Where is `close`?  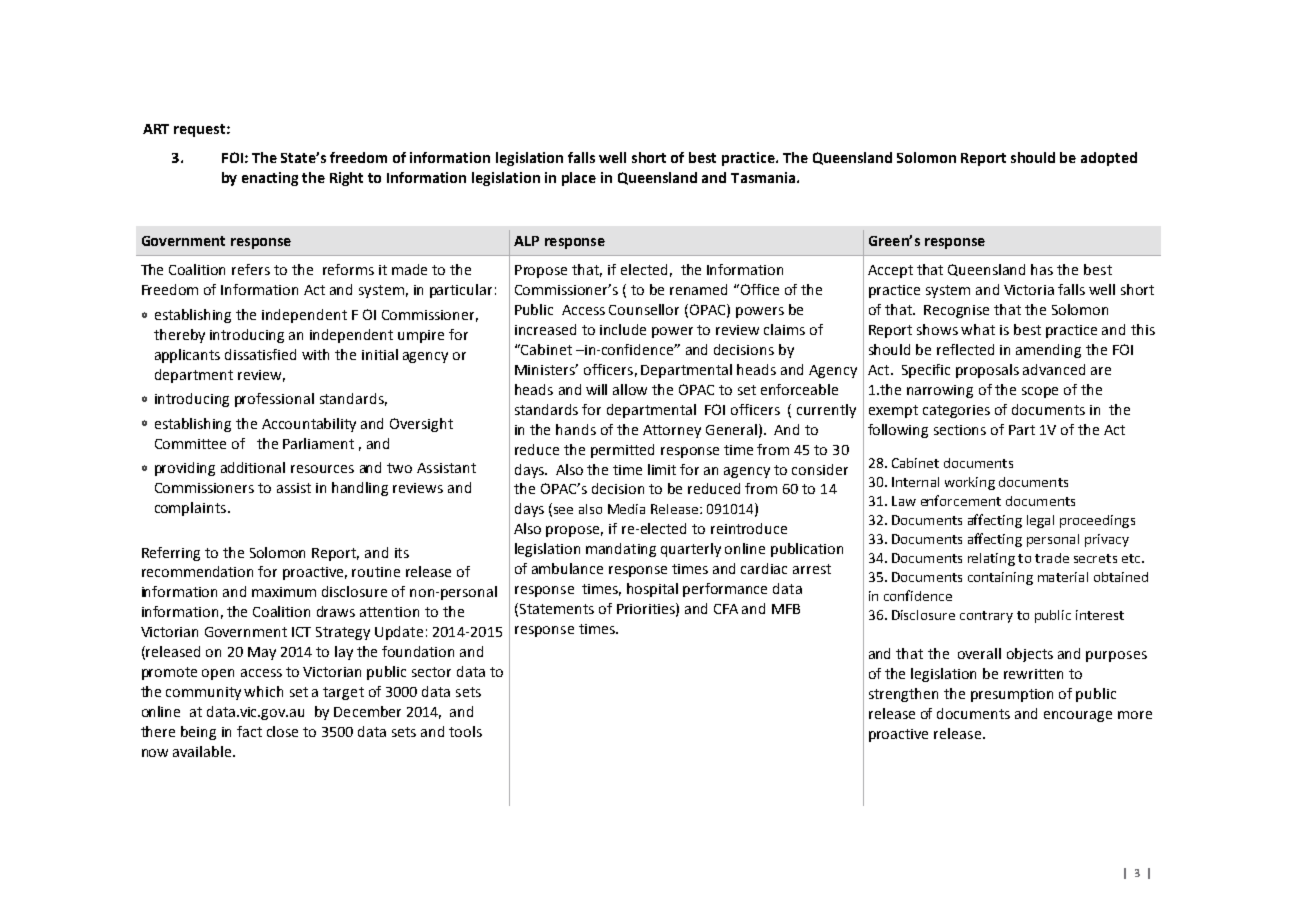 close is located at coordinates (282, 731).
